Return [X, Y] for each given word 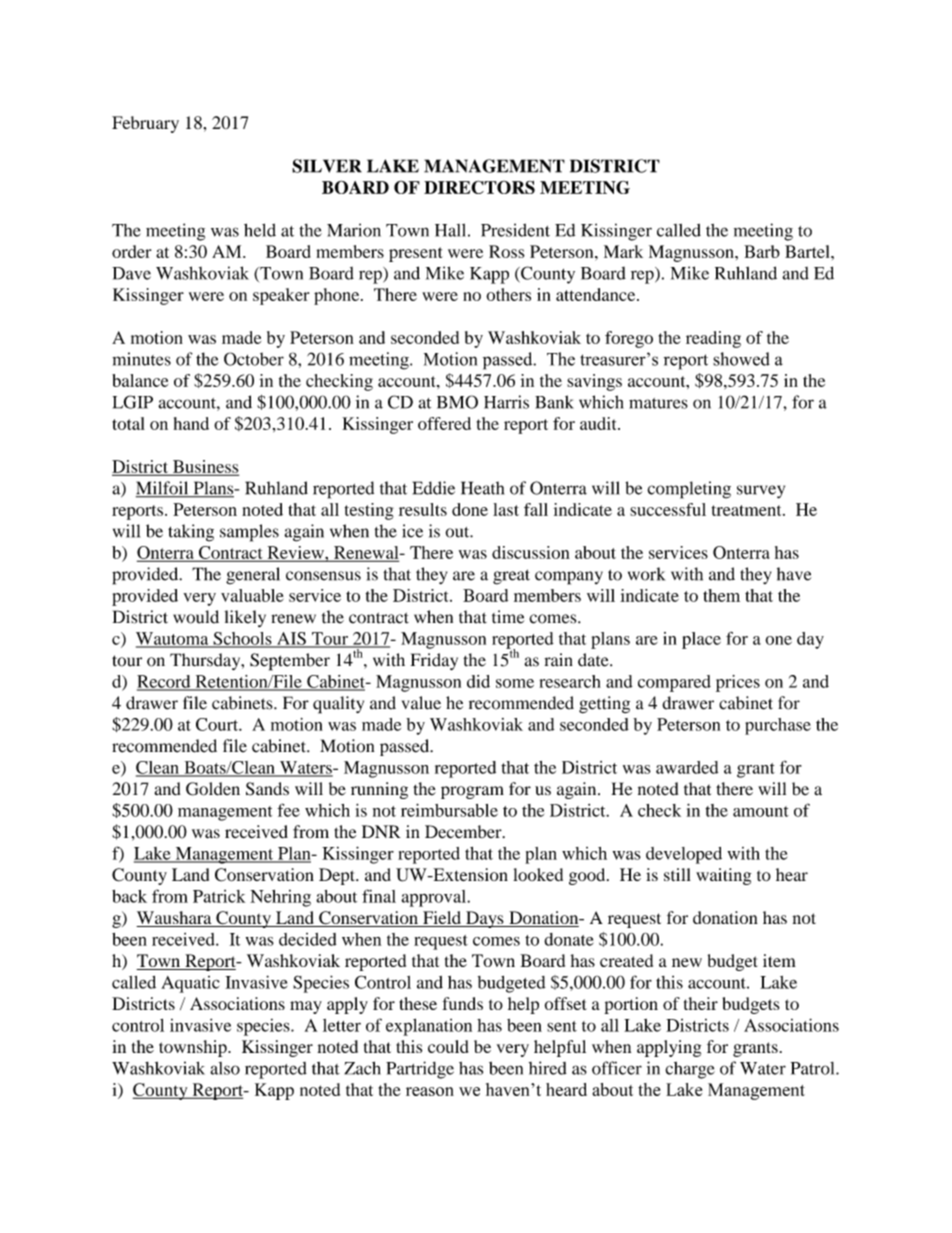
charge [690, 1070]
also [225, 1068]
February [145, 124]
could [448, 1046]
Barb [762, 251]
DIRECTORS [479, 187]
